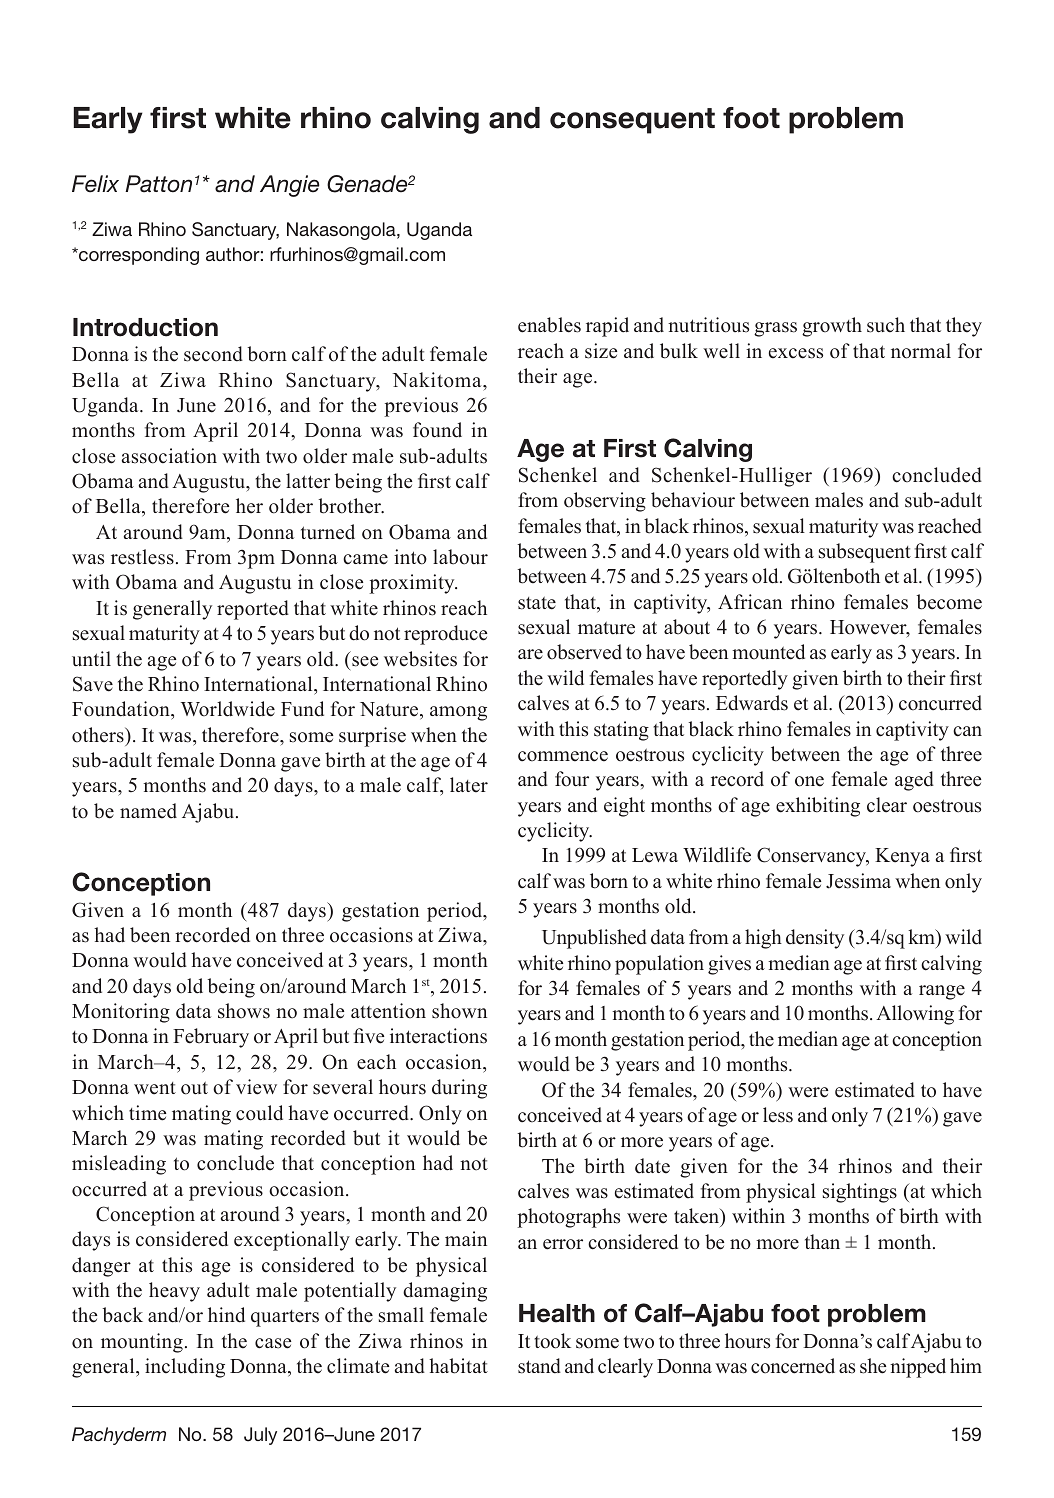  I want to click on shows, so click(244, 1011).
